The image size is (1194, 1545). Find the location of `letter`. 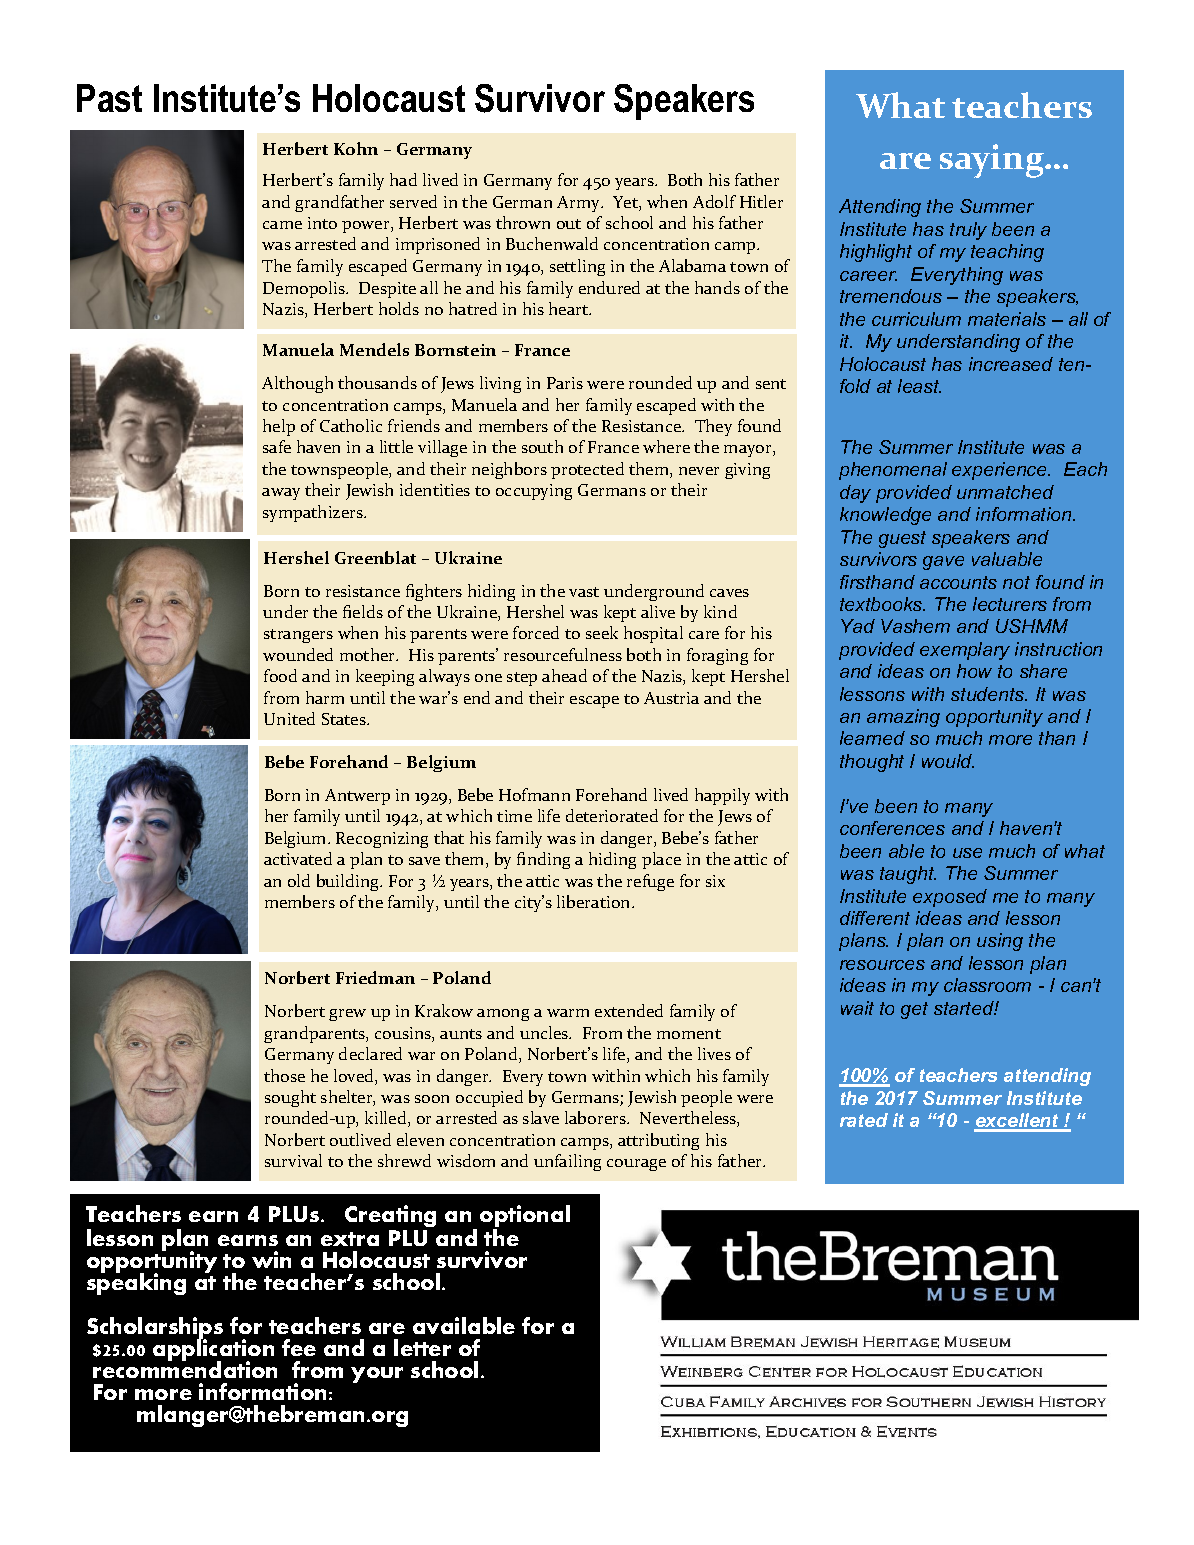

letter is located at coordinates (422, 1347).
